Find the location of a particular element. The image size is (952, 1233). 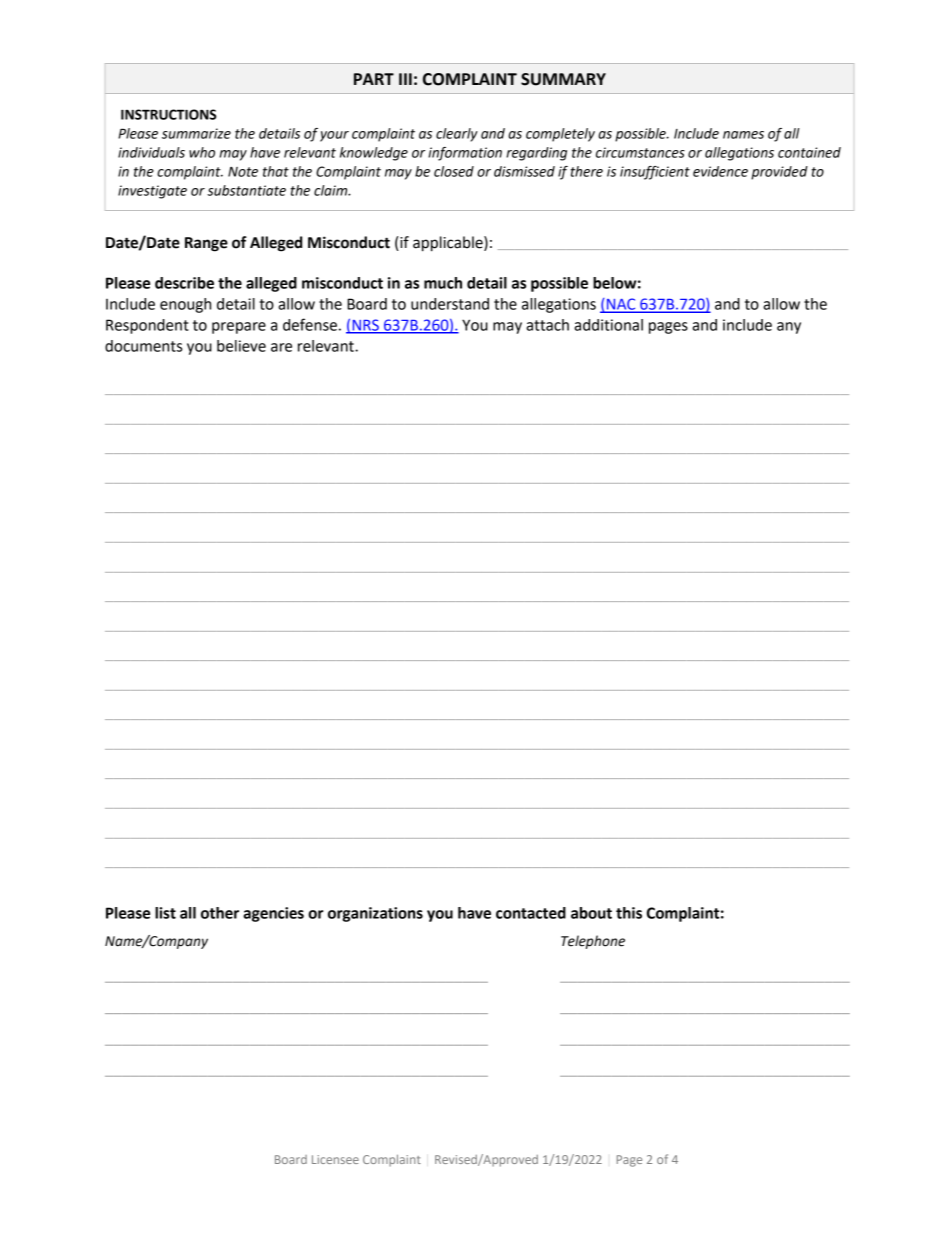

summarize is located at coordinates (196, 133).
